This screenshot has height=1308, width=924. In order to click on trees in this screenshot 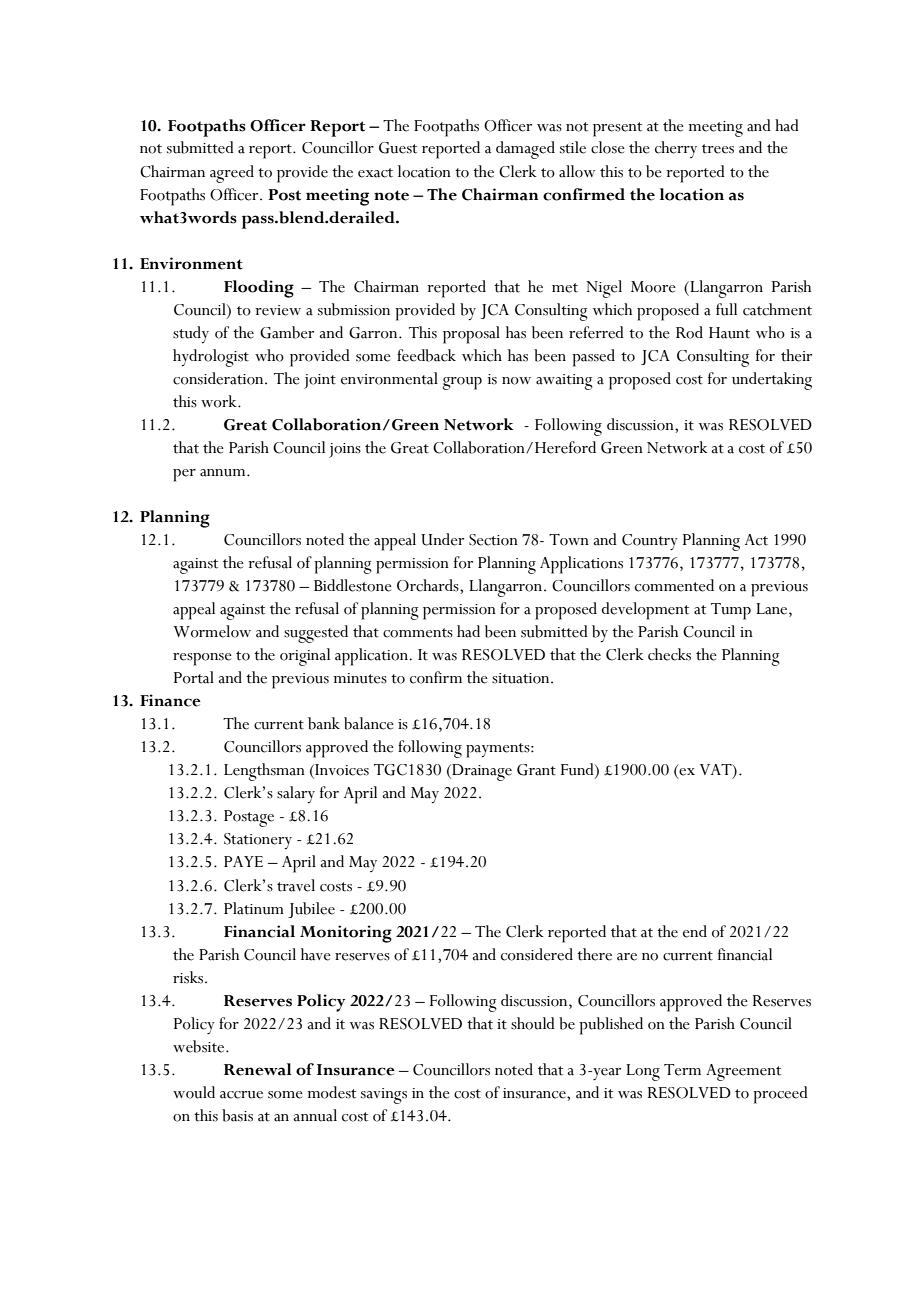, I will do `click(718, 149)`.
